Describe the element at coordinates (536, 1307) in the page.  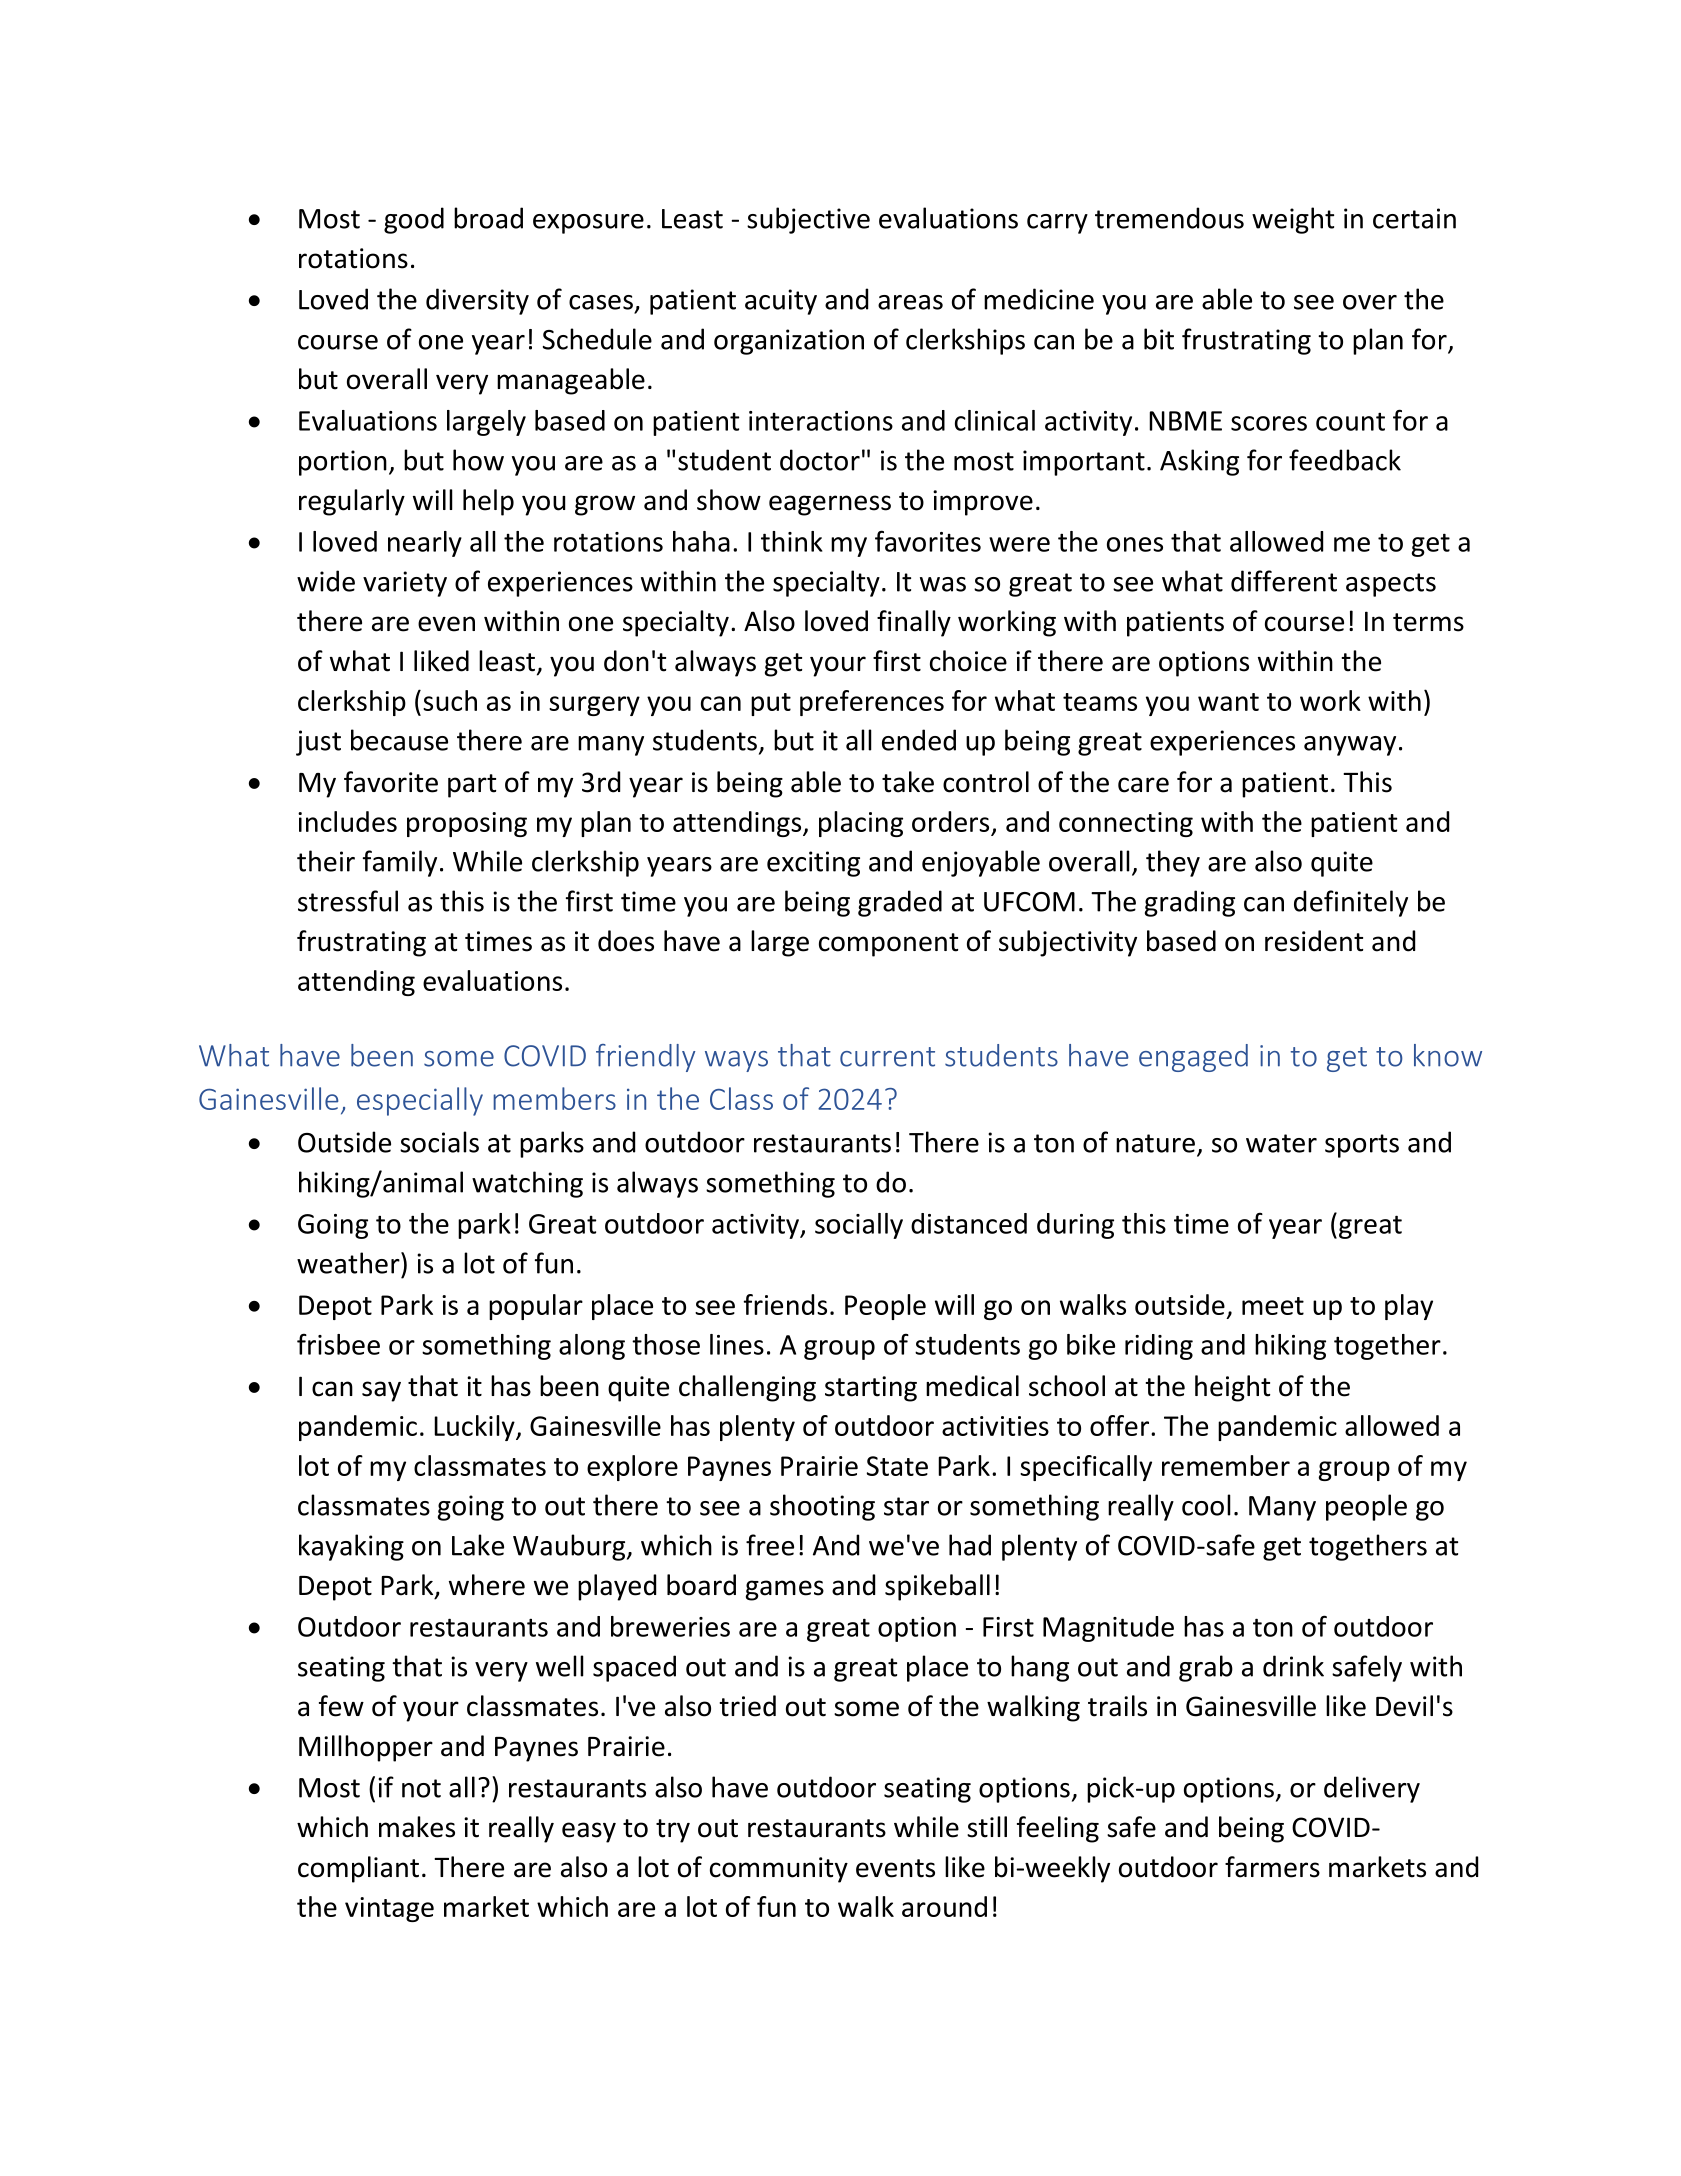
I see `popular` at that location.
